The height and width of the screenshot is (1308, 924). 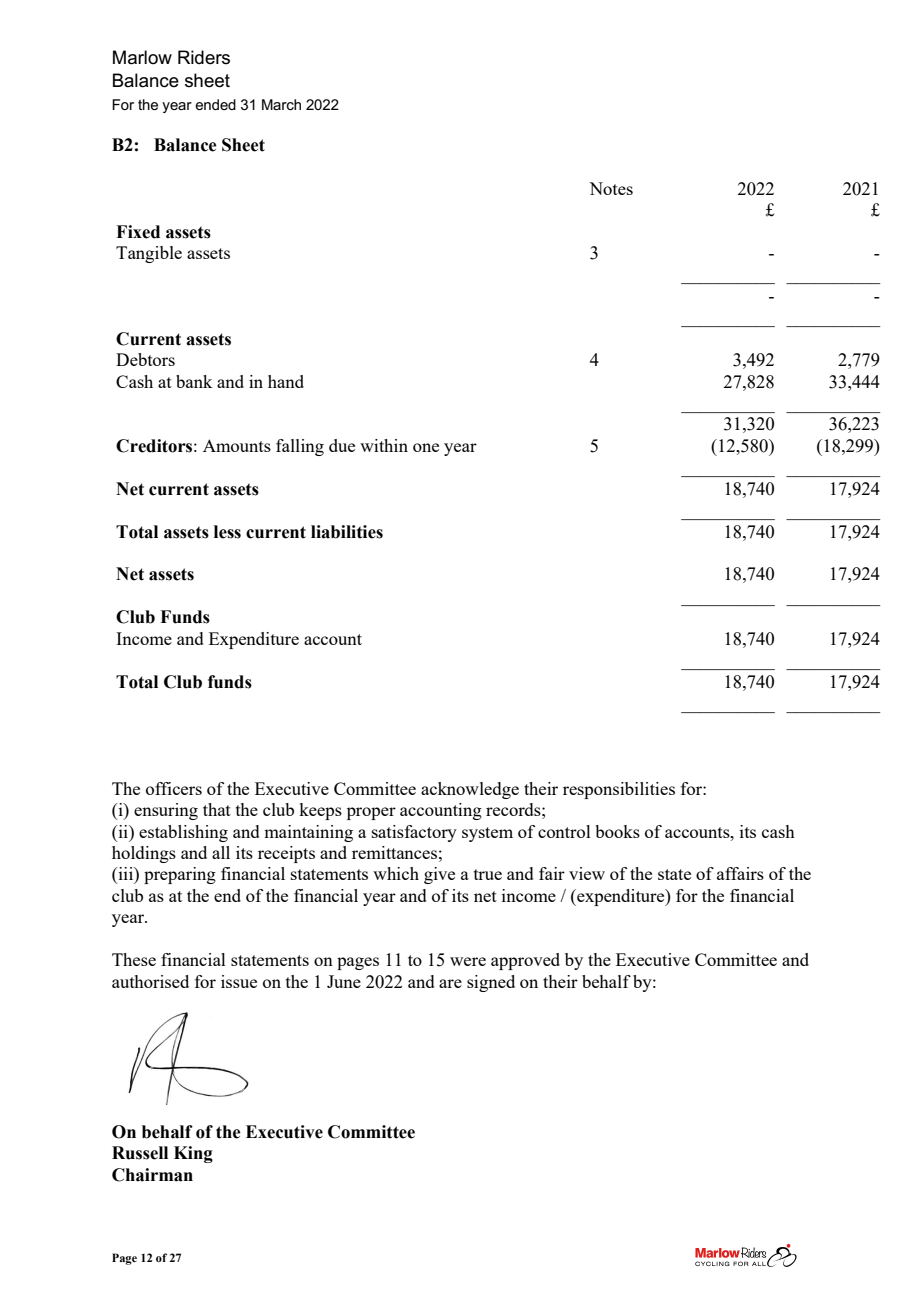 I want to click on less, so click(x=227, y=532).
